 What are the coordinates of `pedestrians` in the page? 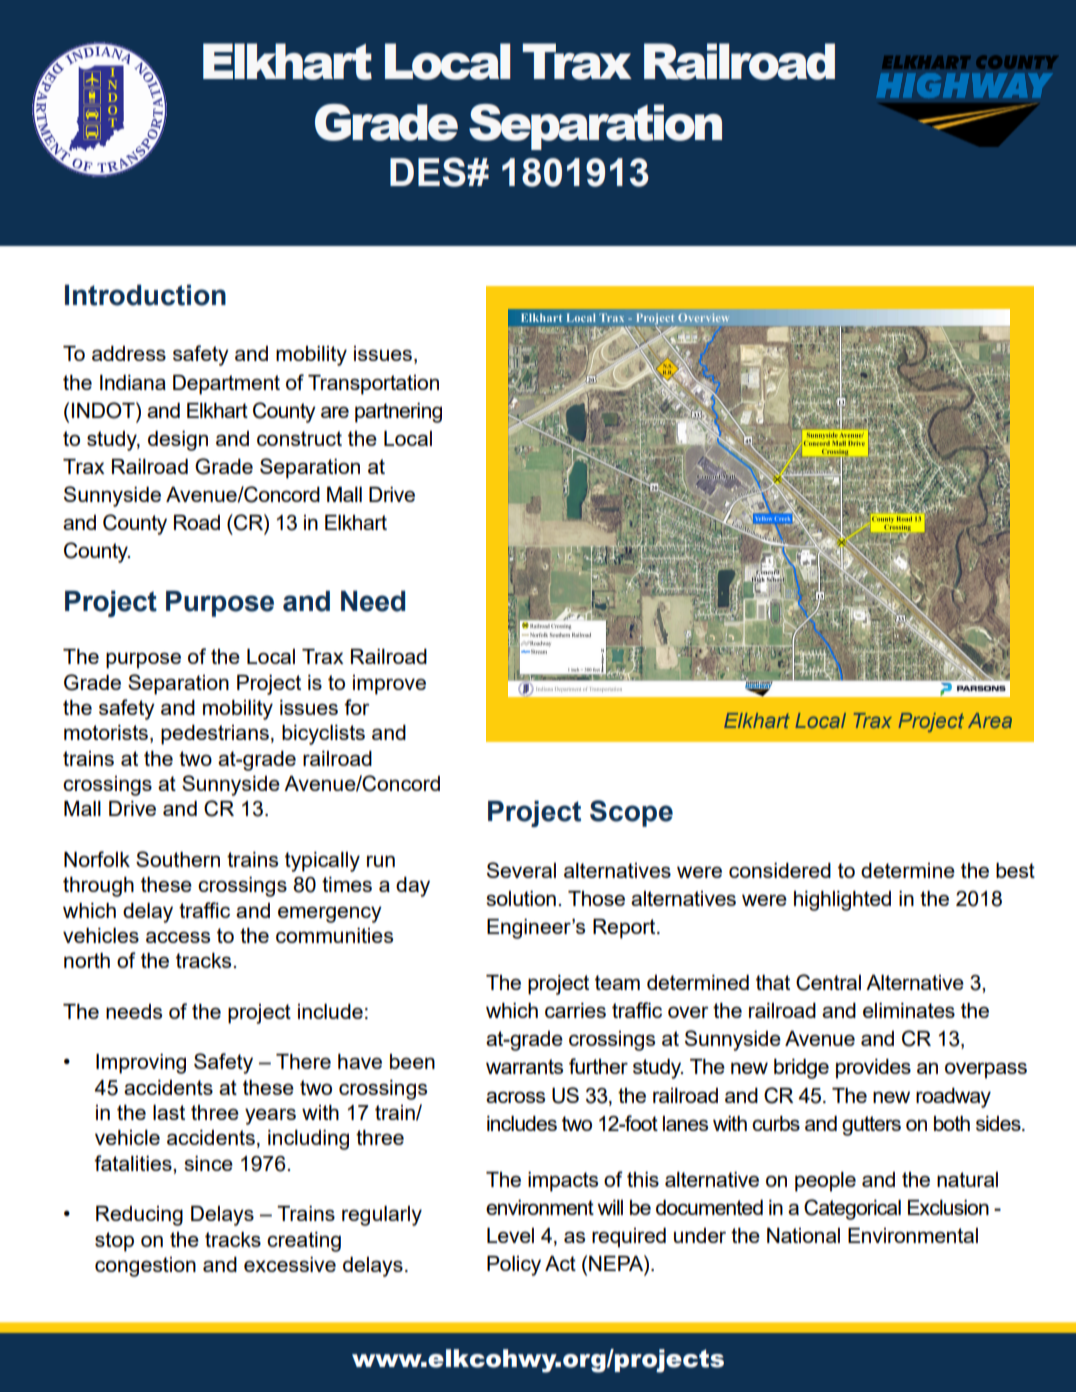 It's located at (215, 735).
